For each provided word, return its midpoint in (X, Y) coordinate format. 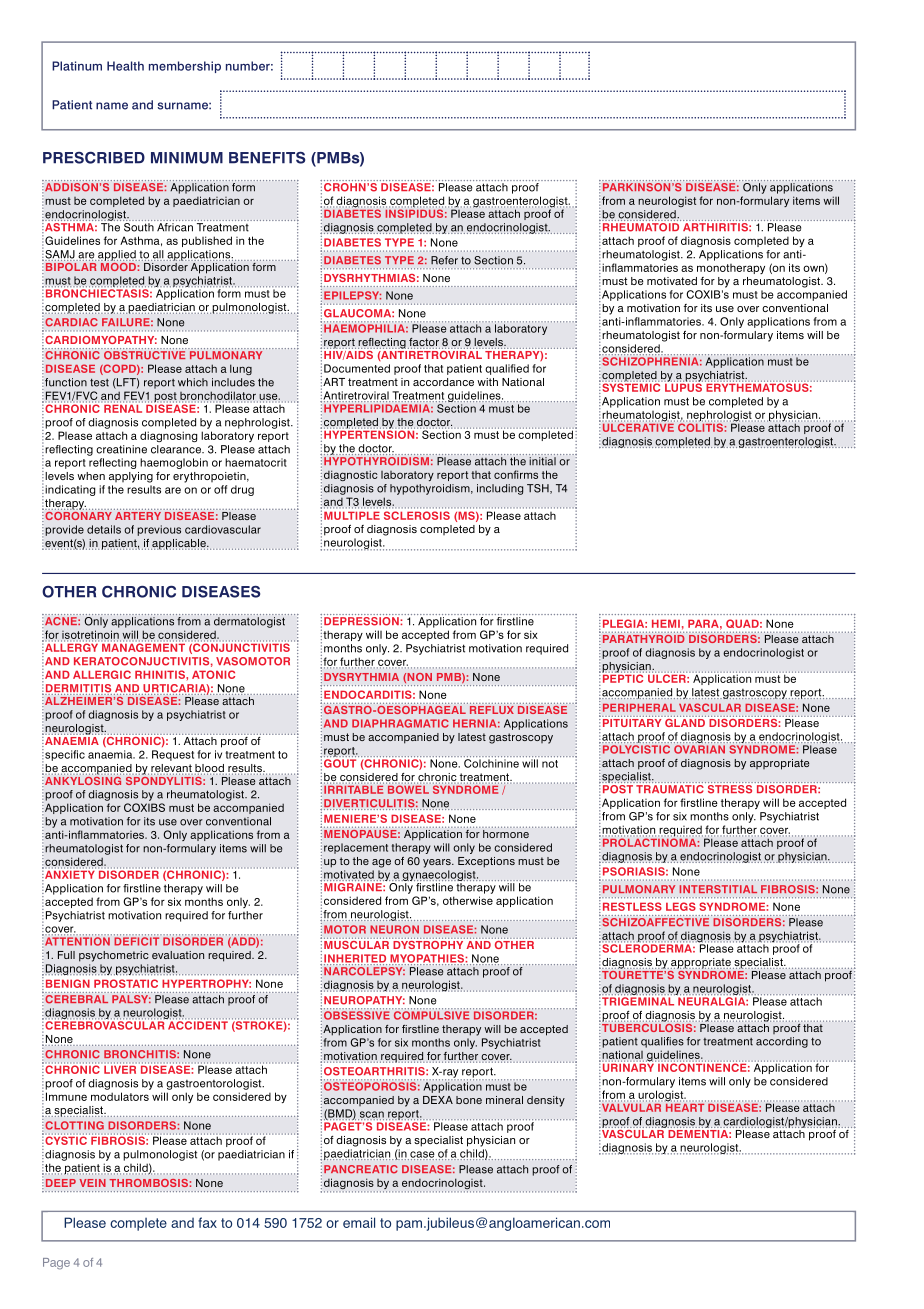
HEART (686, 1106)
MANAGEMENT (143, 646)
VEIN (93, 1183)
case (422, 1155)
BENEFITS (267, 158)
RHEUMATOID (640, 226)
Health (125, 66)
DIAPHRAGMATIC (400, 723)
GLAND (685, 721)
